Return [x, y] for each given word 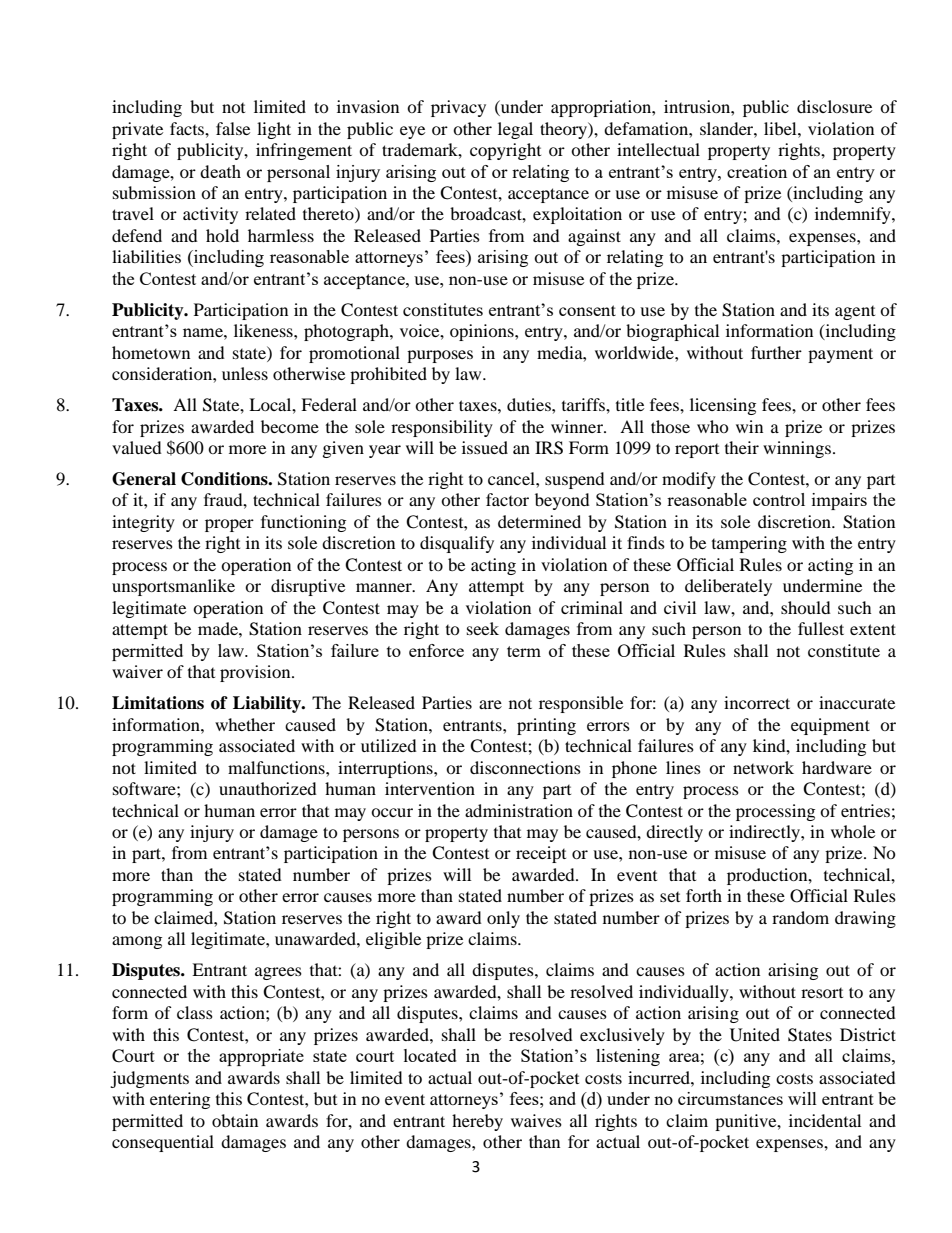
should [806, 607]
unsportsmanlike [173, 587]
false [233, 128]
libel [781, 128]
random [800, 917]
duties [530, 404]
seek [483, 628]
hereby [477, 1122]
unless [245, 373]
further [776, 352]
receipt [541, 854]
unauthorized [268, 788]
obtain [235, 1120]
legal [515, 130]
